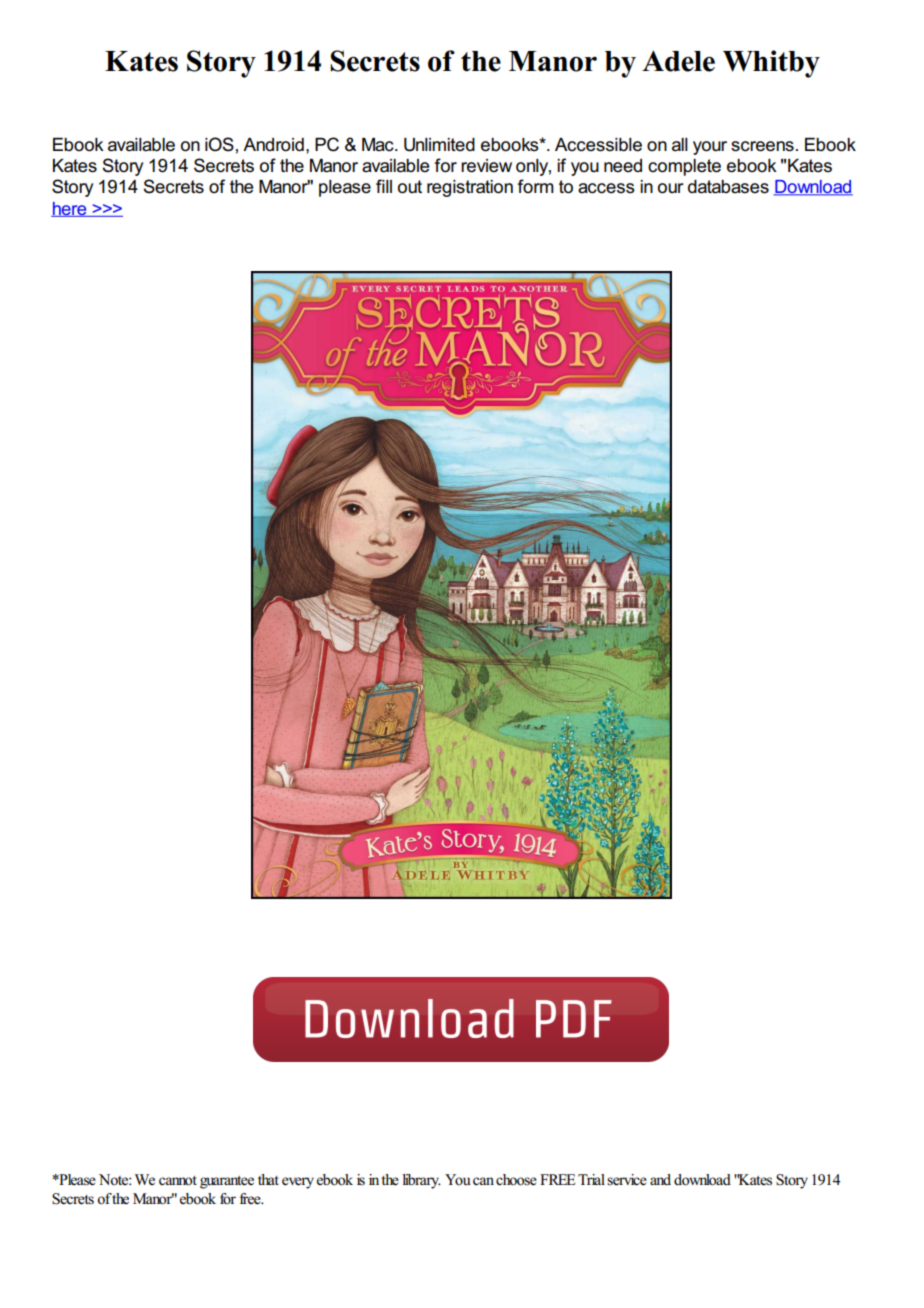  Describe the element at coordinates (439, 145) in the image. I see `Unlimited` at that location.
